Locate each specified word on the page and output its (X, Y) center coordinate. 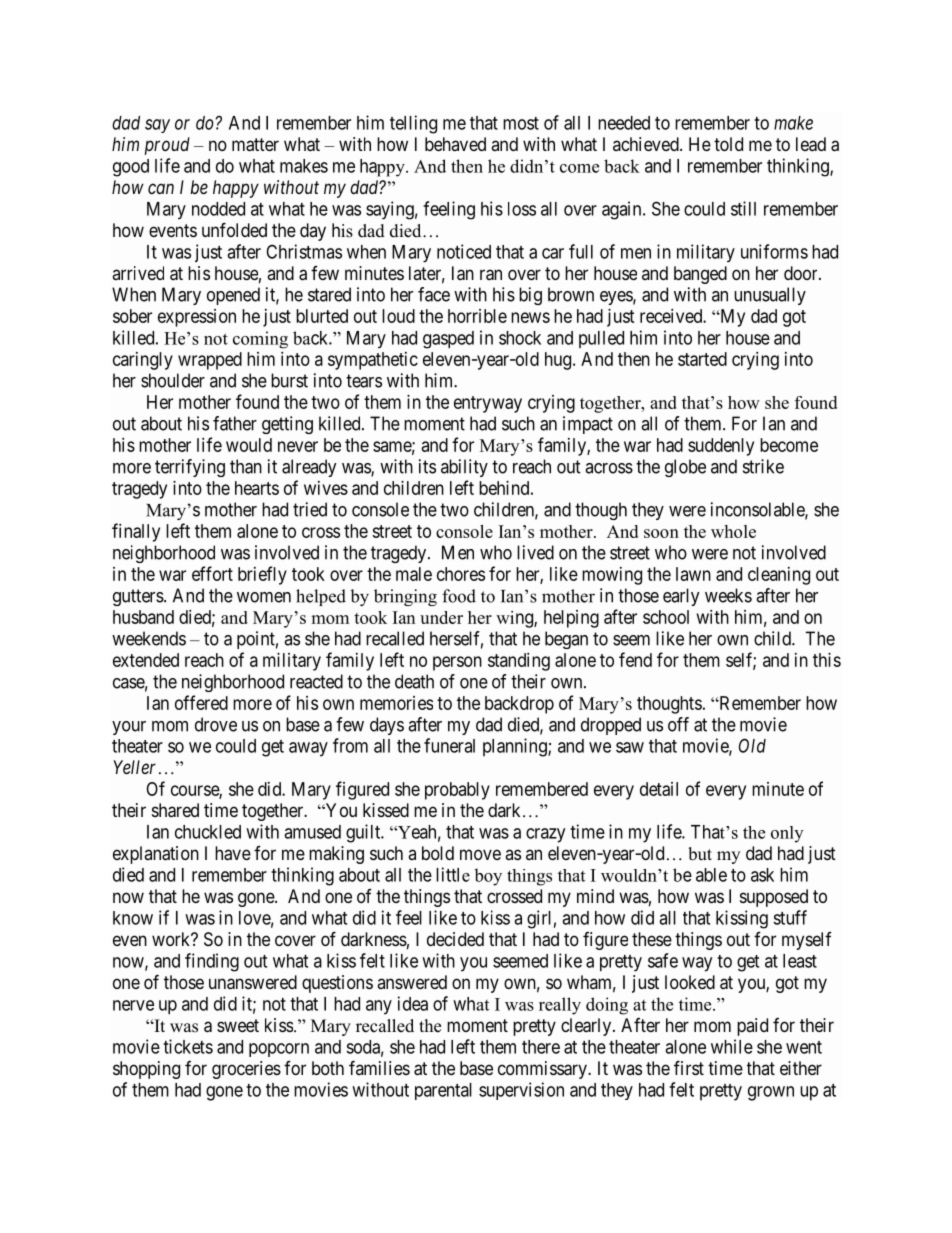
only (787, 834)
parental (443, 1091)
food (459, 596)
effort (212, 573)
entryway (488, 404)
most (521, 123)
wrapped (210, 361)
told (728, 144)
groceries (246, 1070)
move (480, 854)
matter (255, 145)
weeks (728, 595)
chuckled (208, 832)
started (702, 359)
